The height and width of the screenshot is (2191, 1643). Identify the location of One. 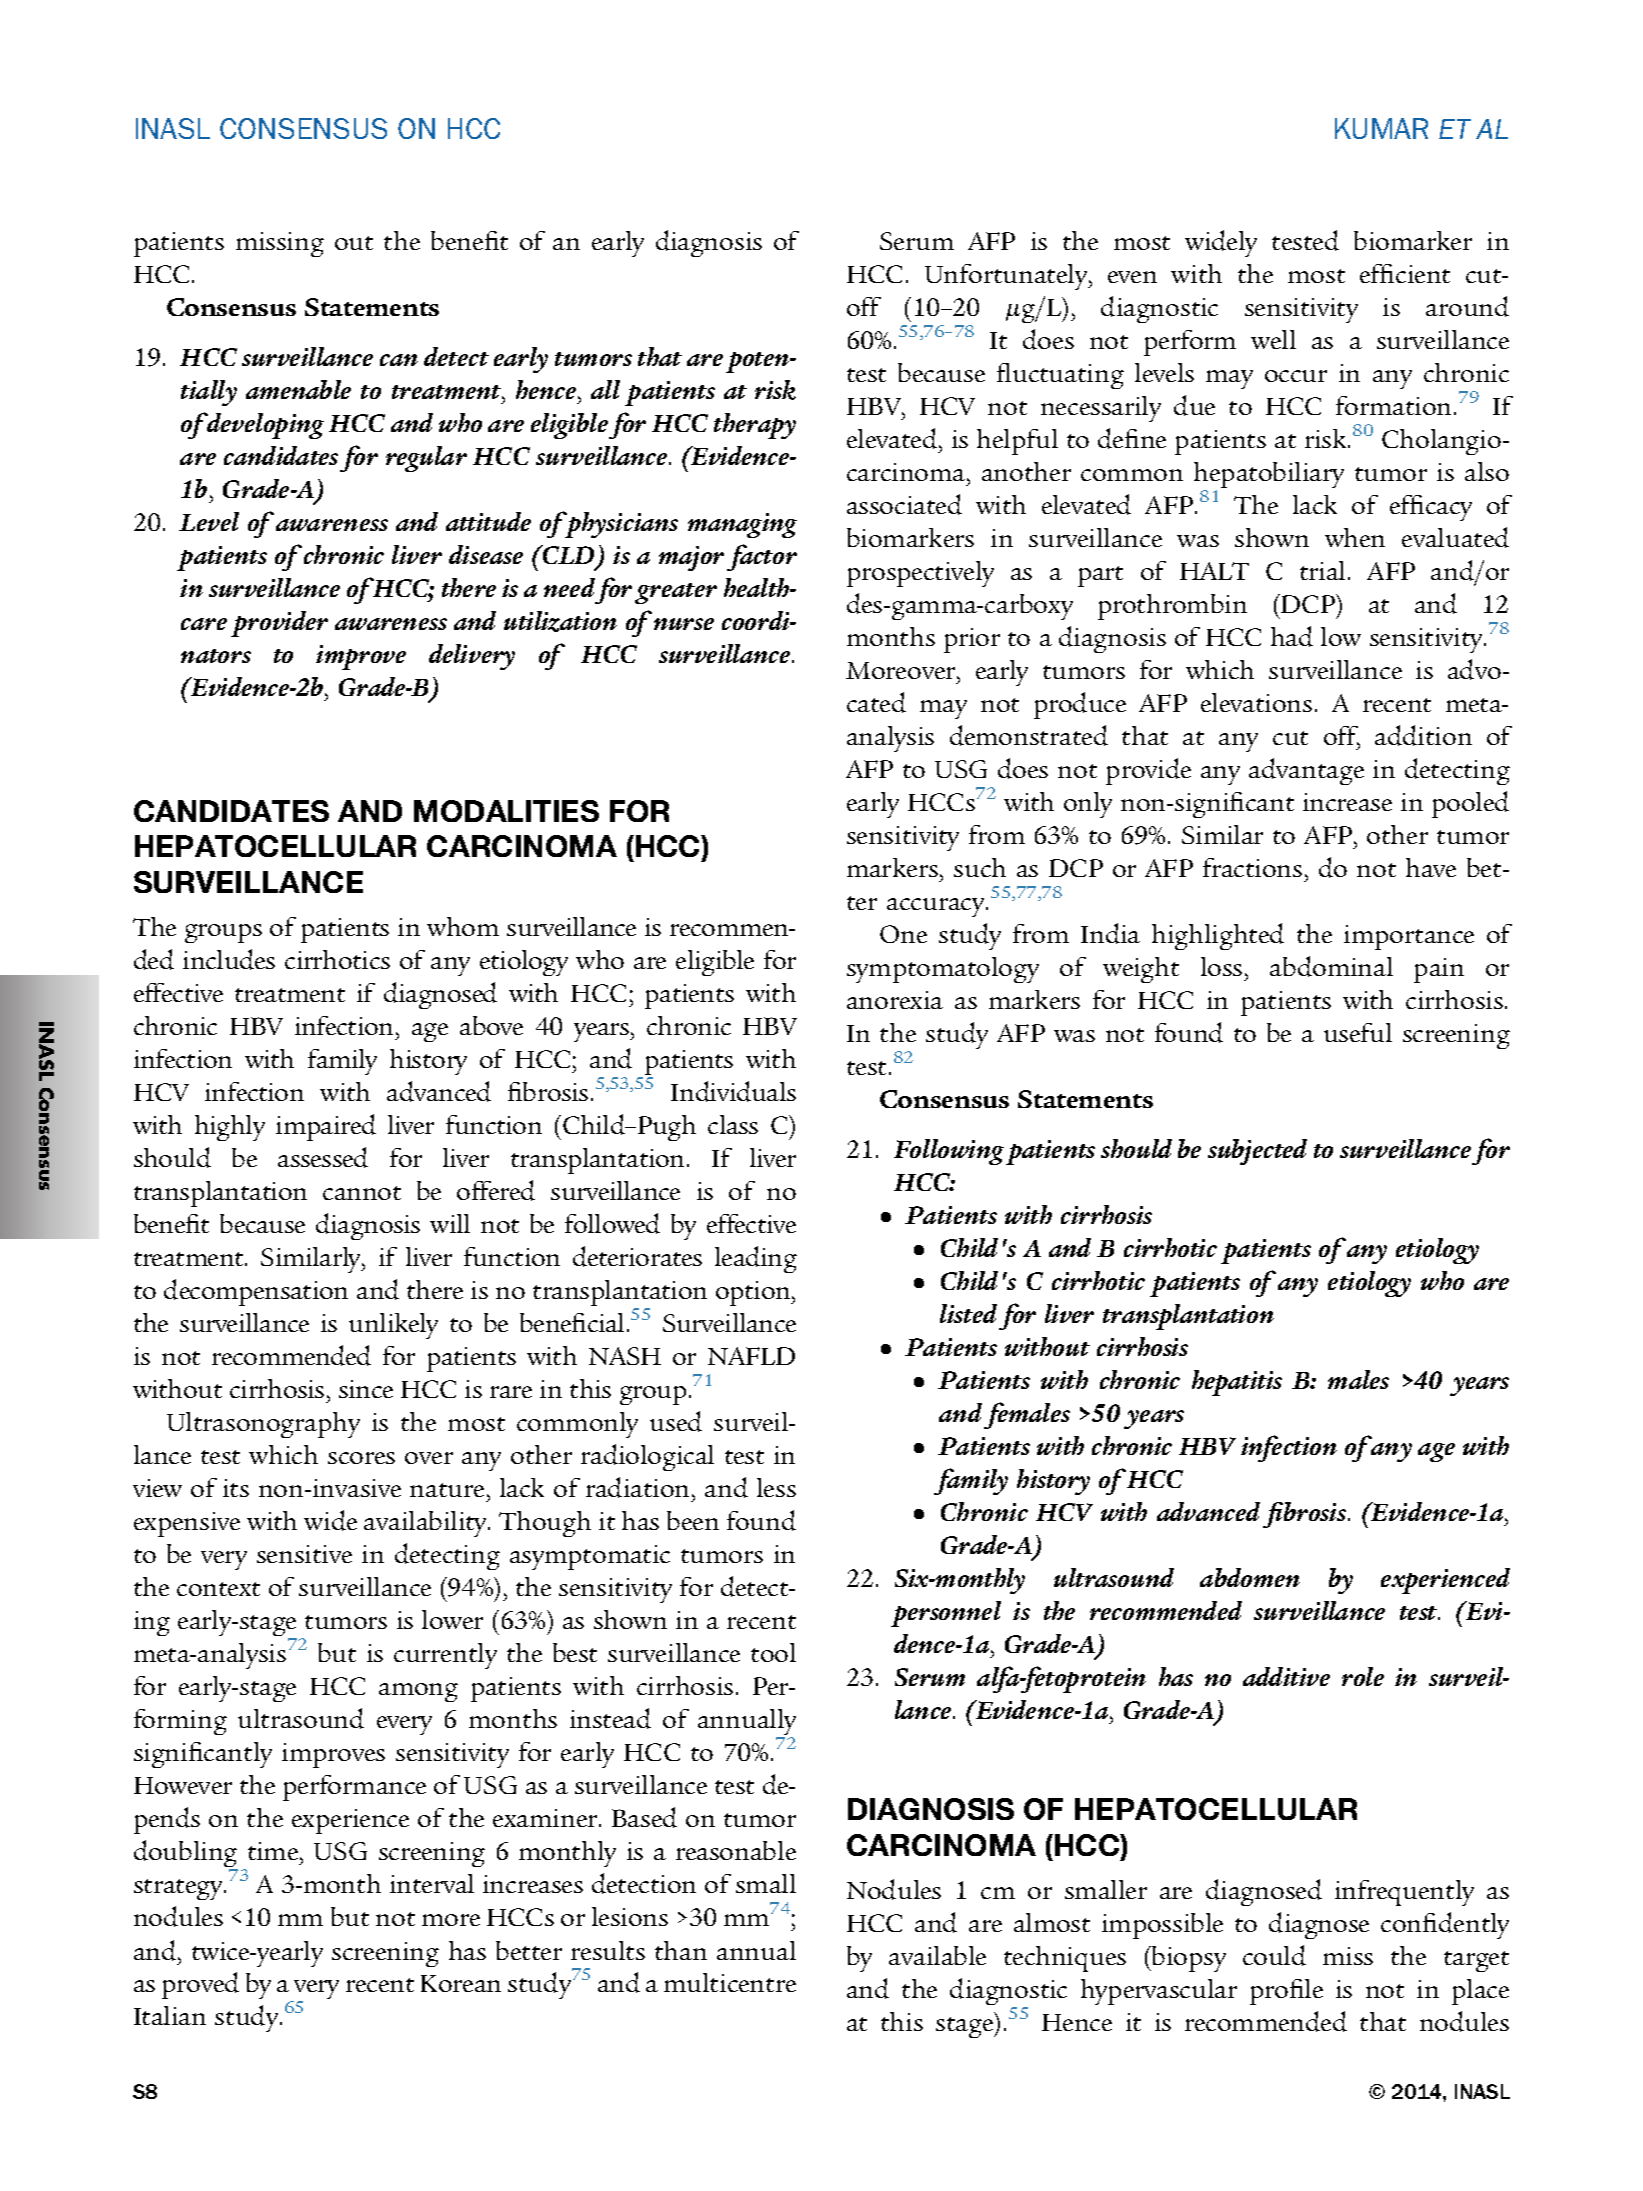
(903, 934).
